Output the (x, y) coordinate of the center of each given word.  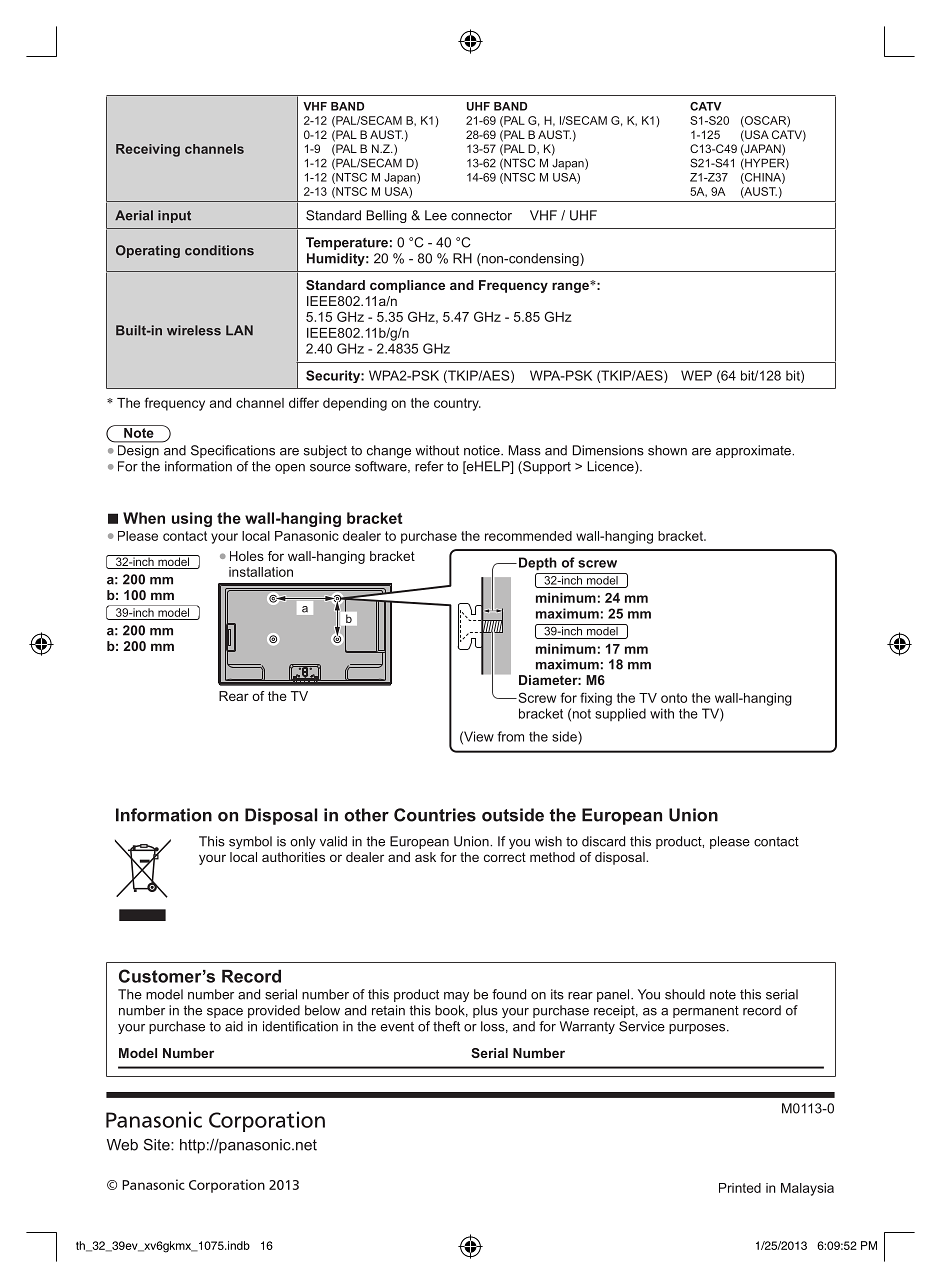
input (174, 216)
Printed (740, 1188)
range (571, 287)
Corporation (227, 1186)
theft (446, 1026)
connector (481, 216)
